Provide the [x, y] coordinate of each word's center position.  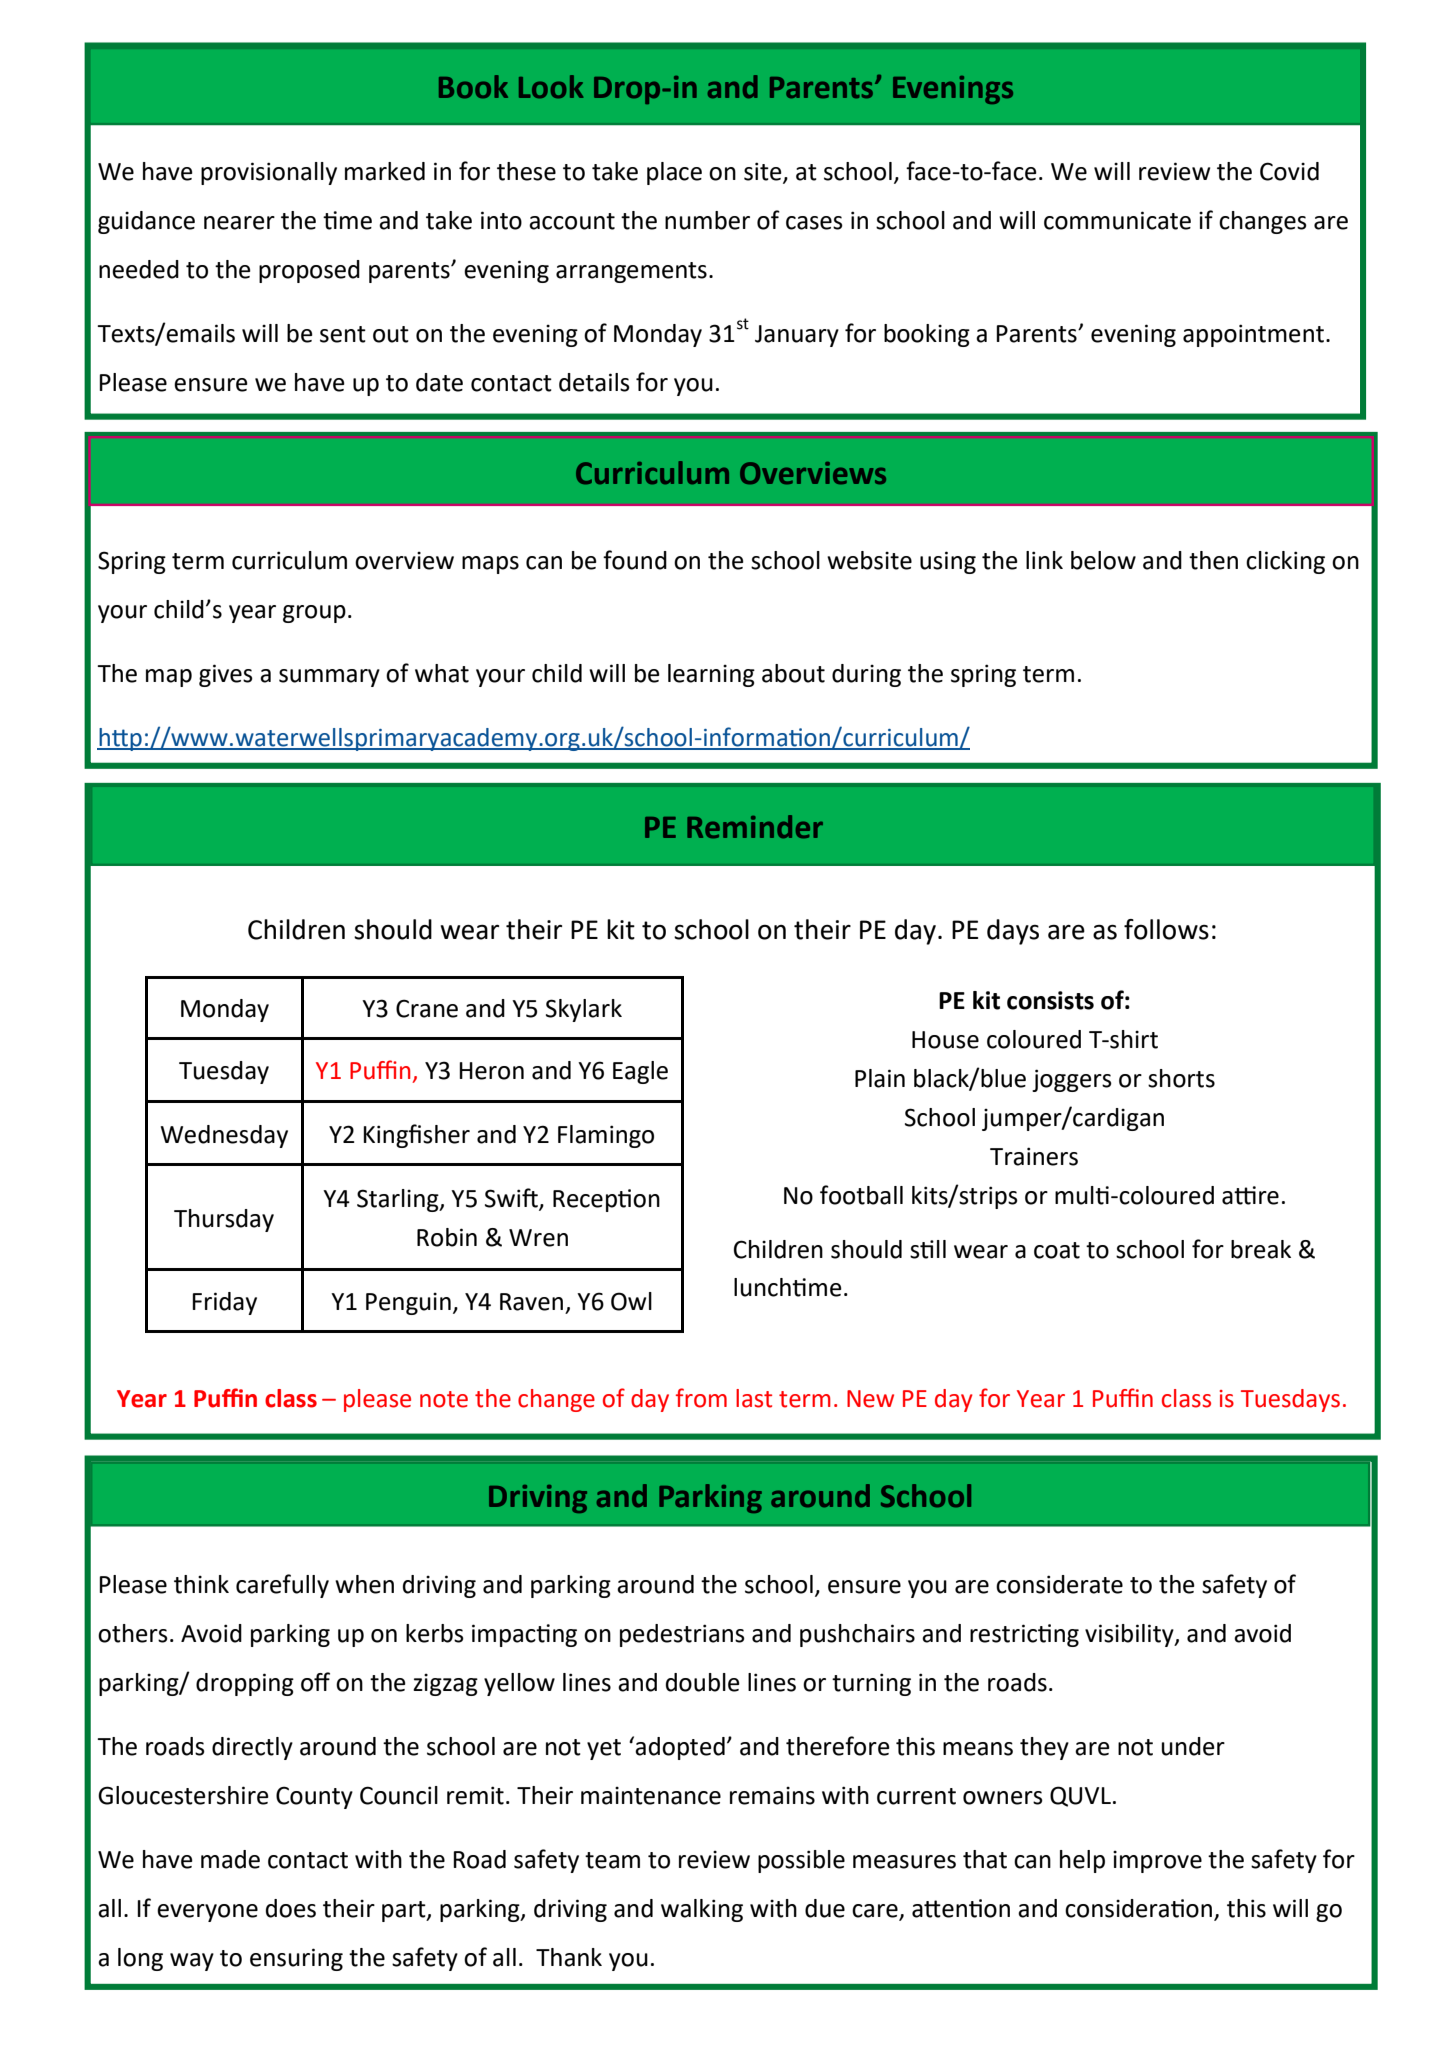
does [291, 1908]
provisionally [269, 173]
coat [1057, 1250]
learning [711, 675]
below [1103, 560]
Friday [224, 1303]
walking [702, 1910]
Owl [631, 1301]
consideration [1138, 1908]
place [674, 173]
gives [226, 675]
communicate [1117, 220]
